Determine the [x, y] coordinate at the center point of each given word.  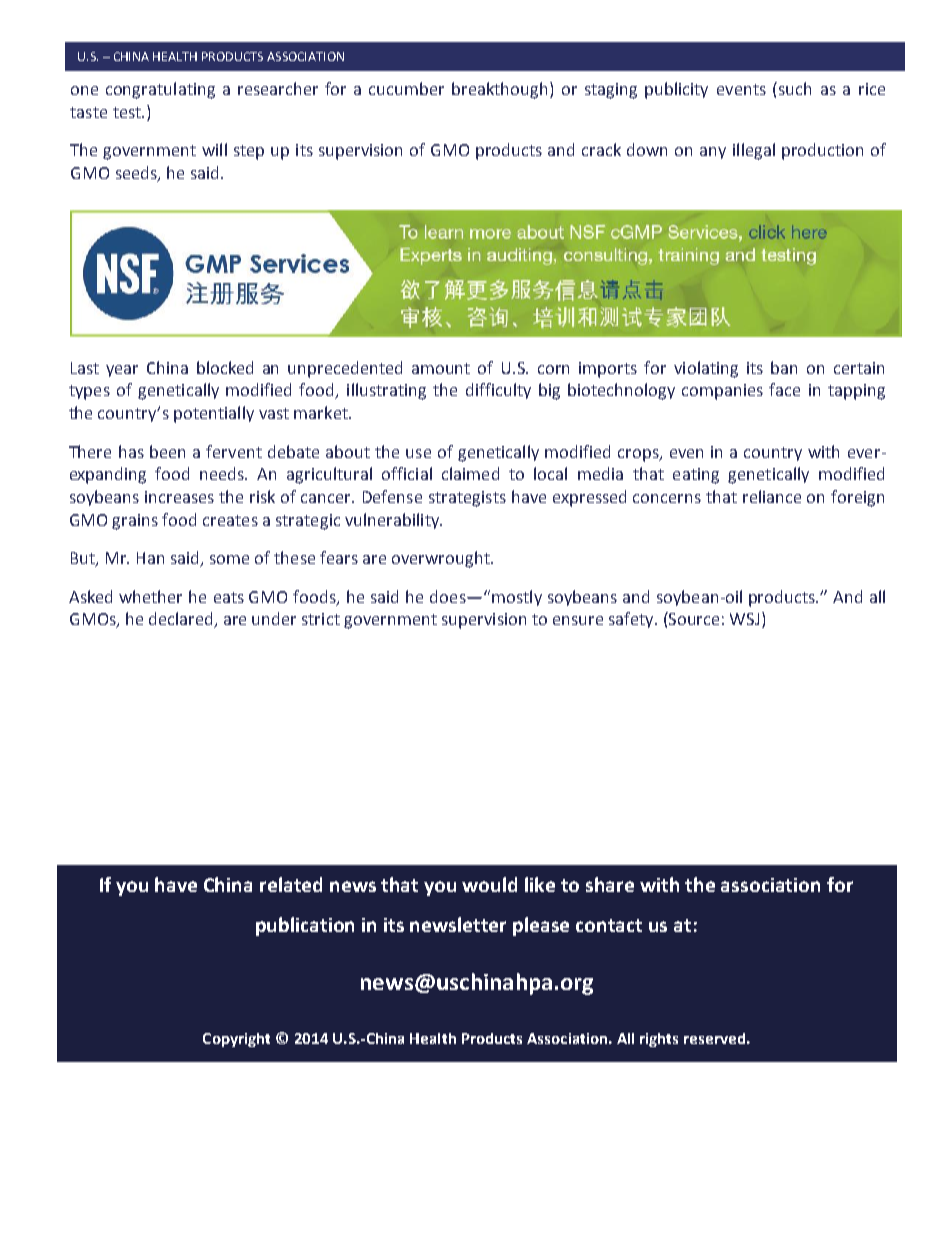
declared [182, 620]
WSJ [744, 619]
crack [601, 149]
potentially [214, 414]
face [784, 389]
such [795, 88]
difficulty [498, 391]
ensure [578, 620]
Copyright [236, 1040]
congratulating [160, 90]
